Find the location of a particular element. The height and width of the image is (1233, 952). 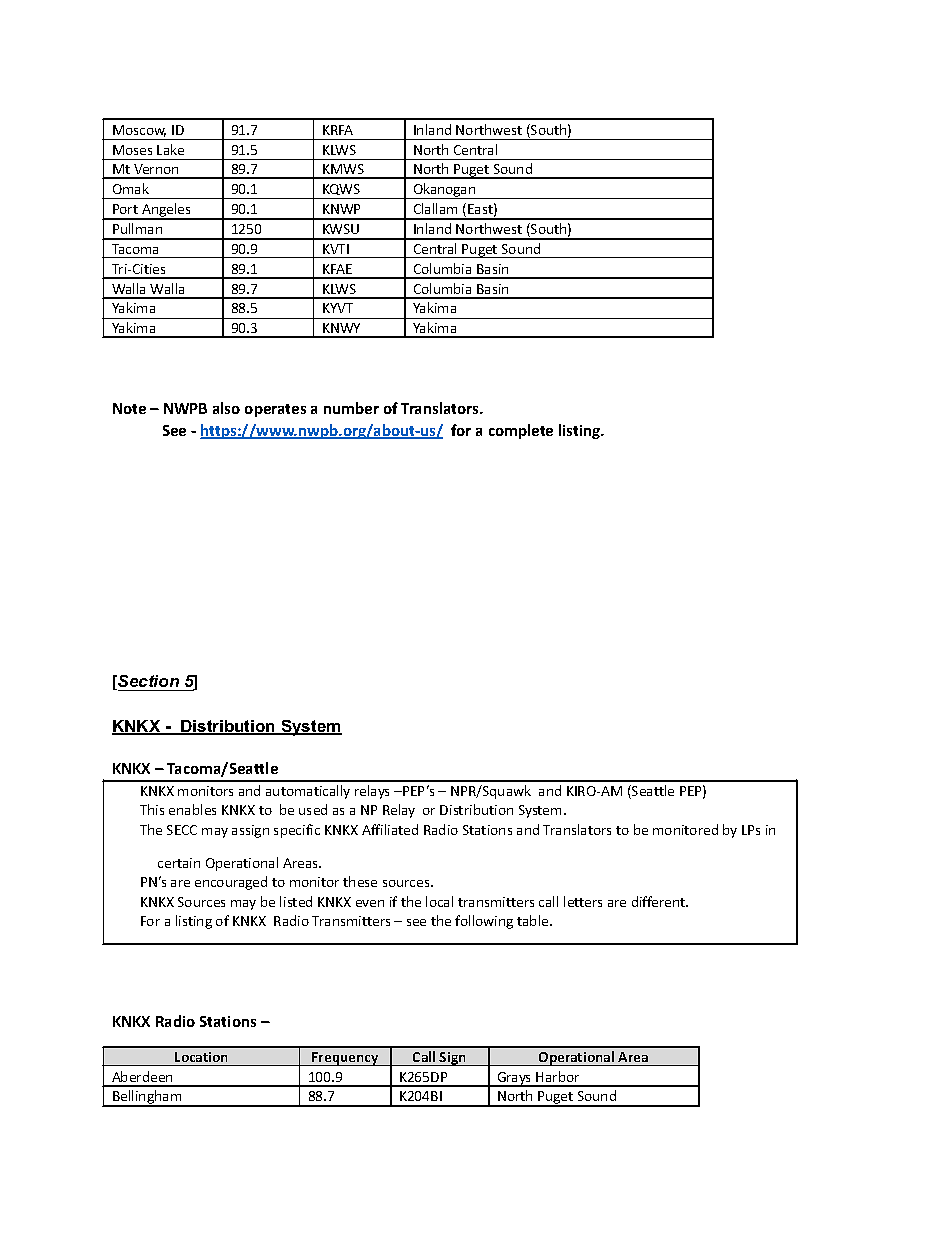

complete is located at coordinates (521, 431).
